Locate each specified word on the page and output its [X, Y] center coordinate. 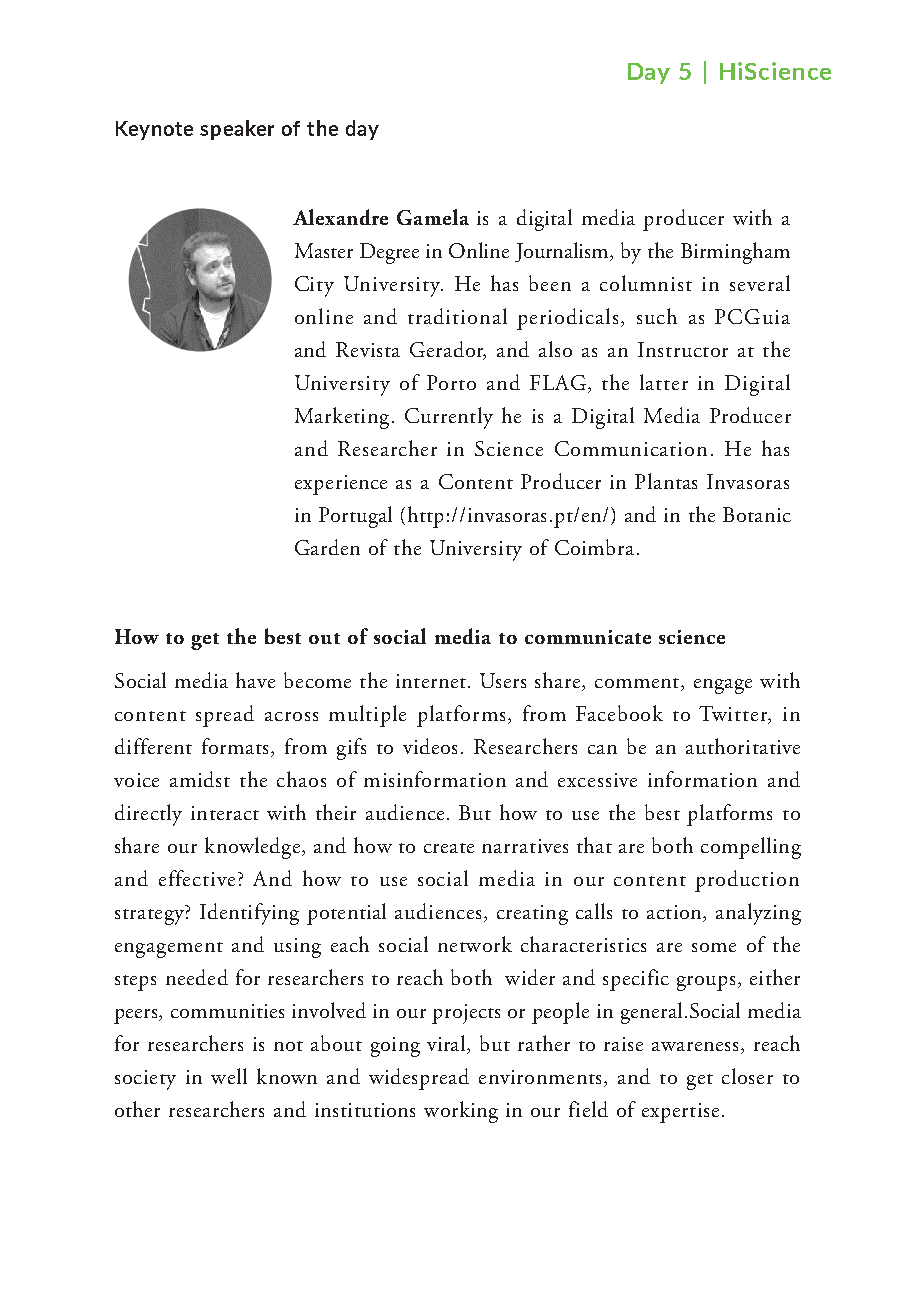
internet [432, 681]
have [255, 680]
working [461, 1112]
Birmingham [735, 253]
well [229, 1076]
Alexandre [340, 217]
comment [638, 684]
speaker [237, 130]
